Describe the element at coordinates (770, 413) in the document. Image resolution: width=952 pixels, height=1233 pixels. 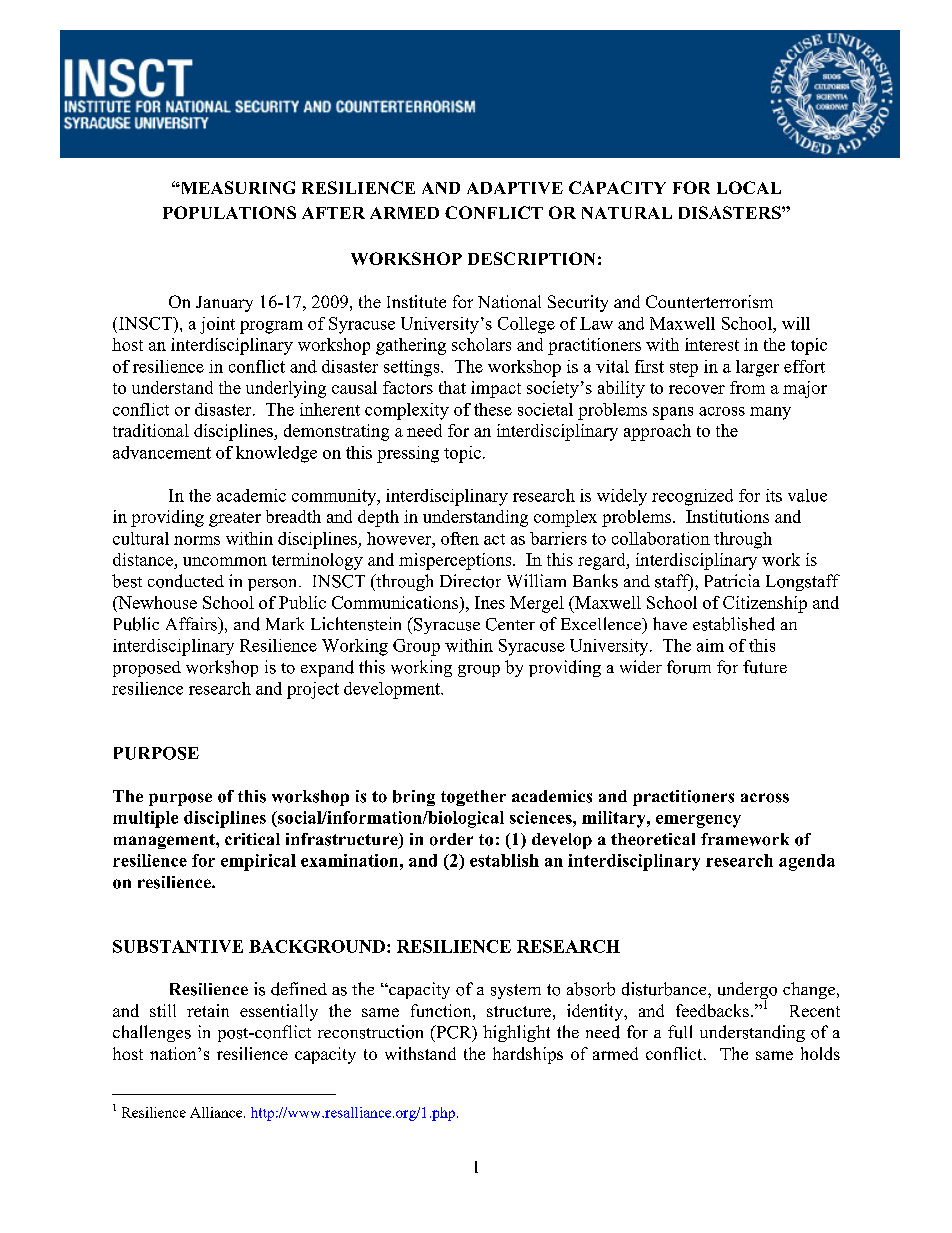
I see `many` at that location.
